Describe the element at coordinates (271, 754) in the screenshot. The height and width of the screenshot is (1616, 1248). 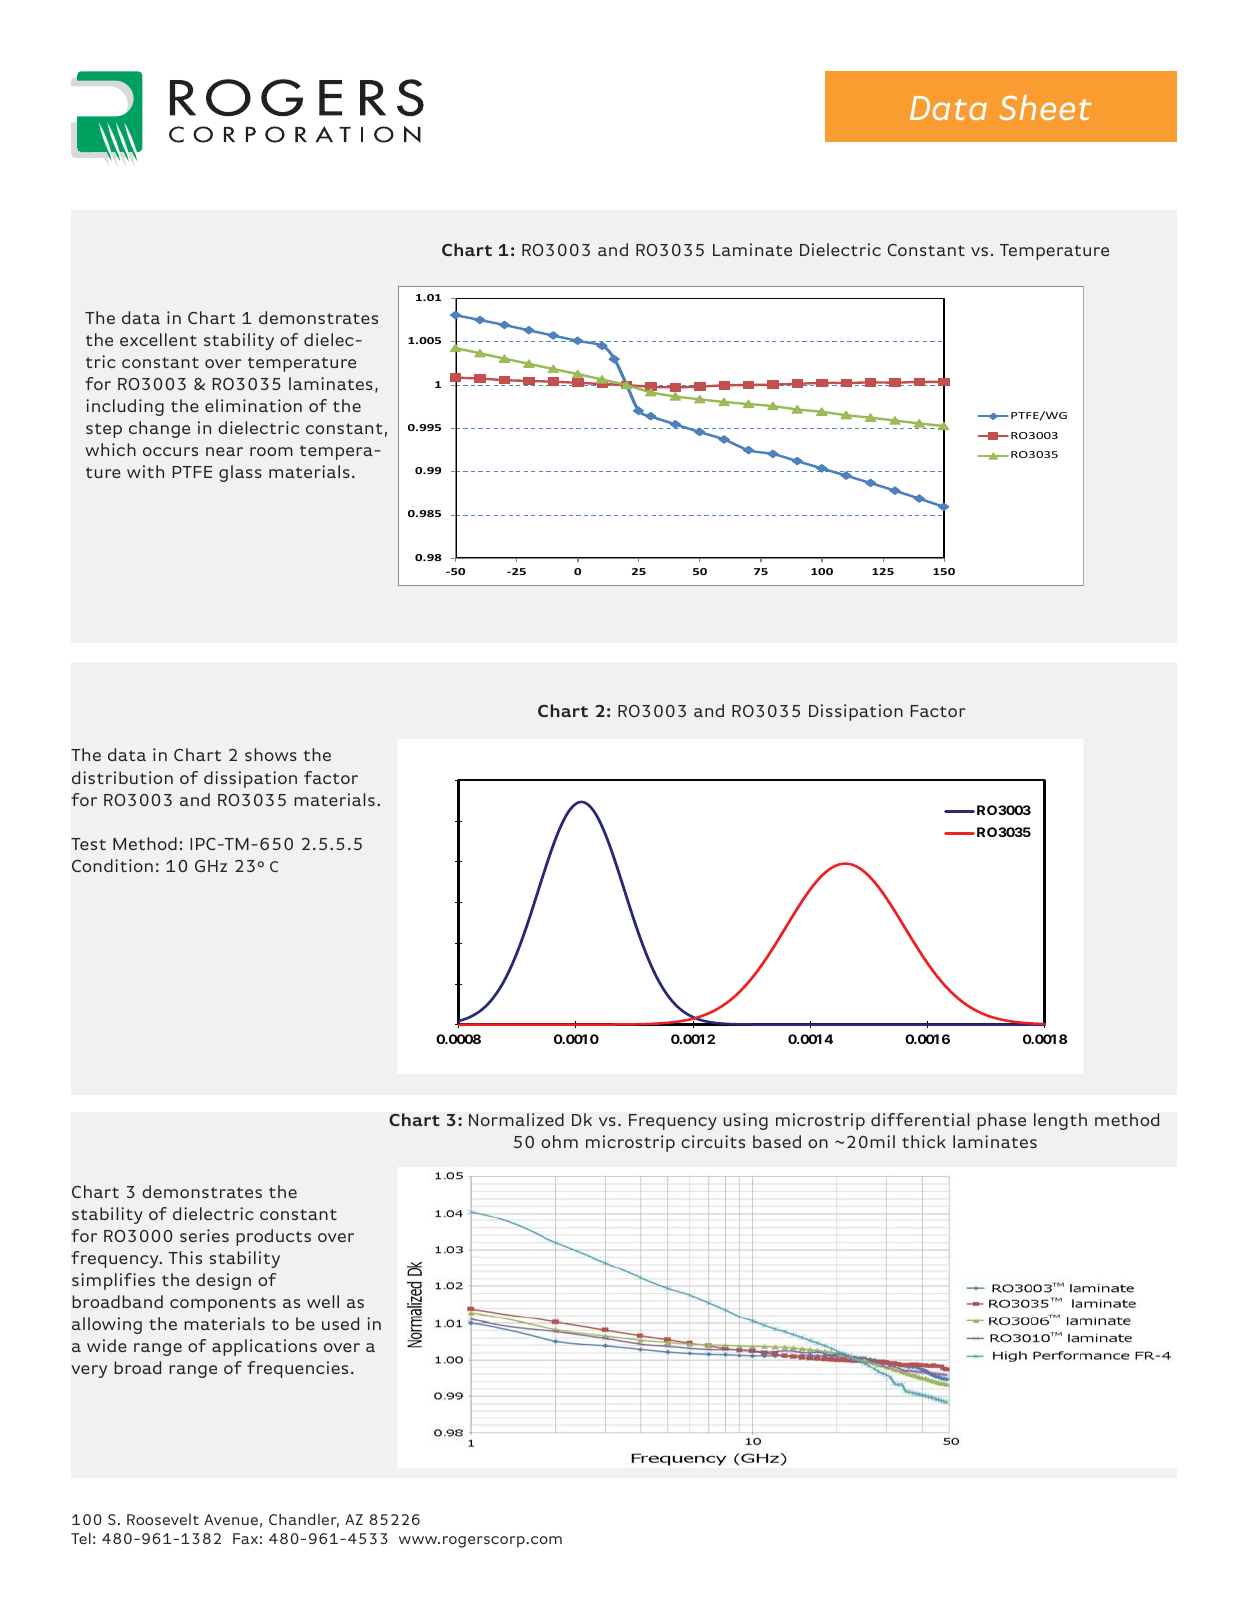
I see `shows` at that location.
